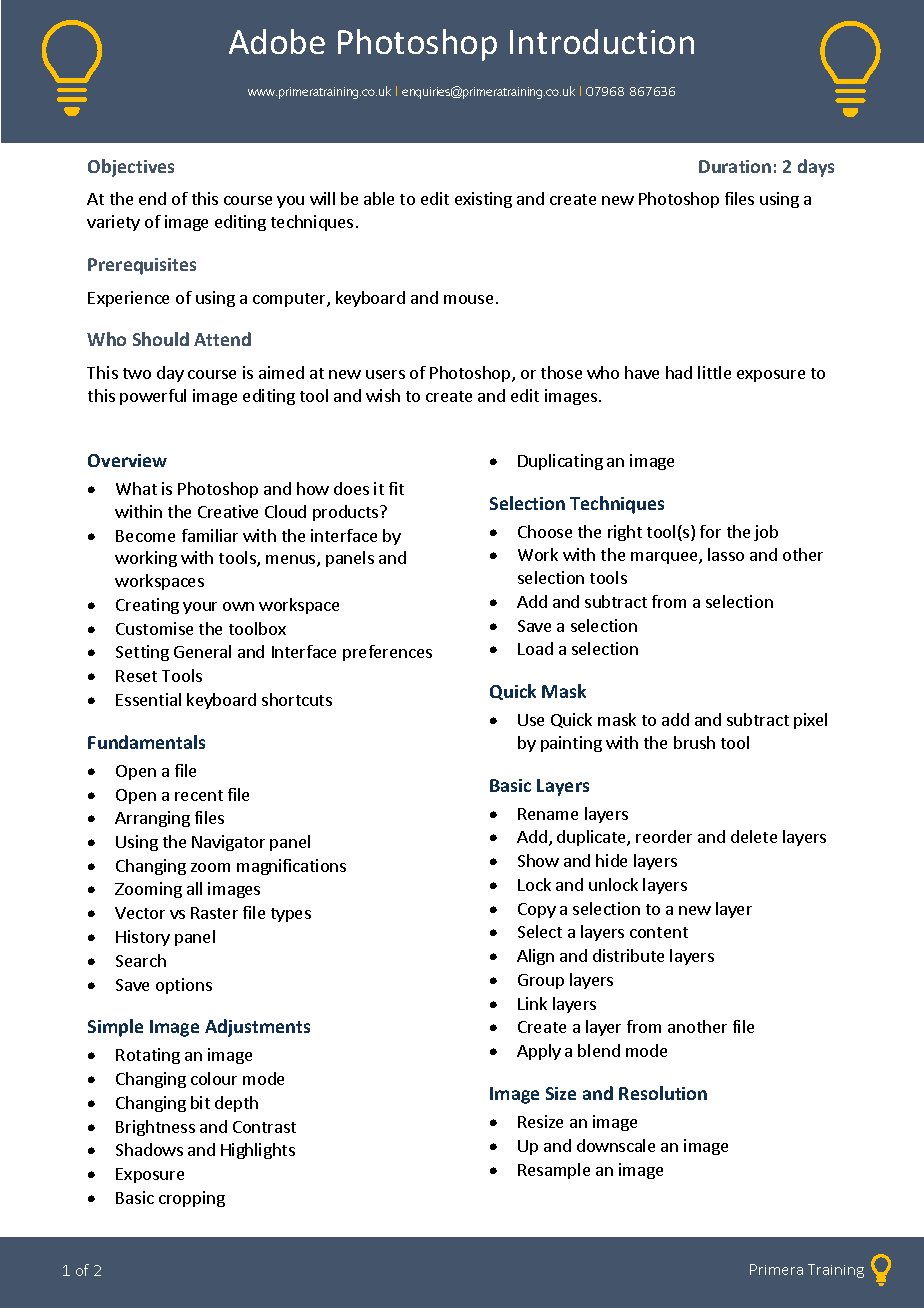 The width and height of the screenshot is (924, 1308). What do you see at coordinates (663, 1093) in the screenshot?
I see `Resolution` at bounding box center [663, 1093].
